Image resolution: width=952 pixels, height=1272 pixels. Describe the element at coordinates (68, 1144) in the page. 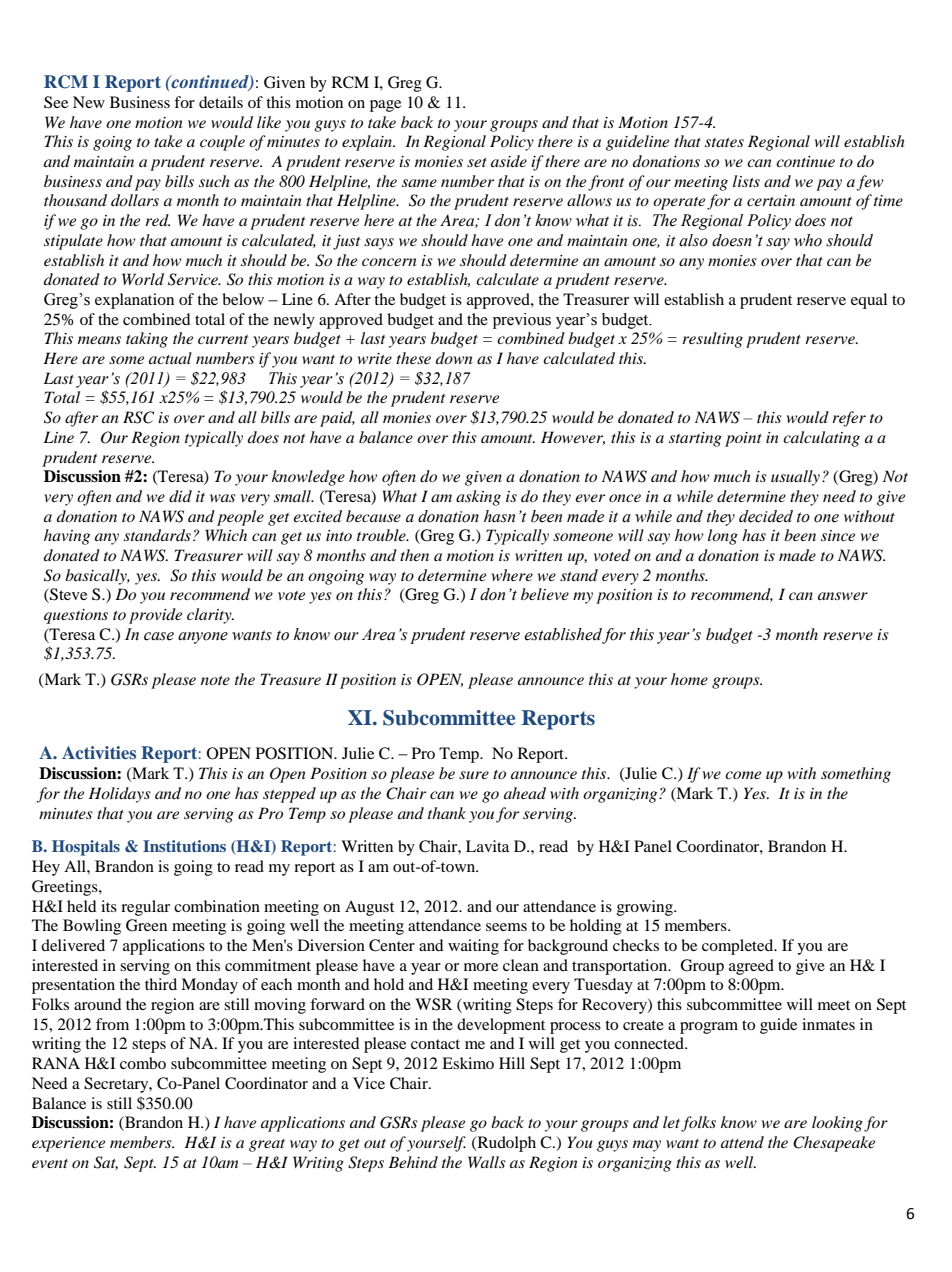

I see `experience` at that location.
